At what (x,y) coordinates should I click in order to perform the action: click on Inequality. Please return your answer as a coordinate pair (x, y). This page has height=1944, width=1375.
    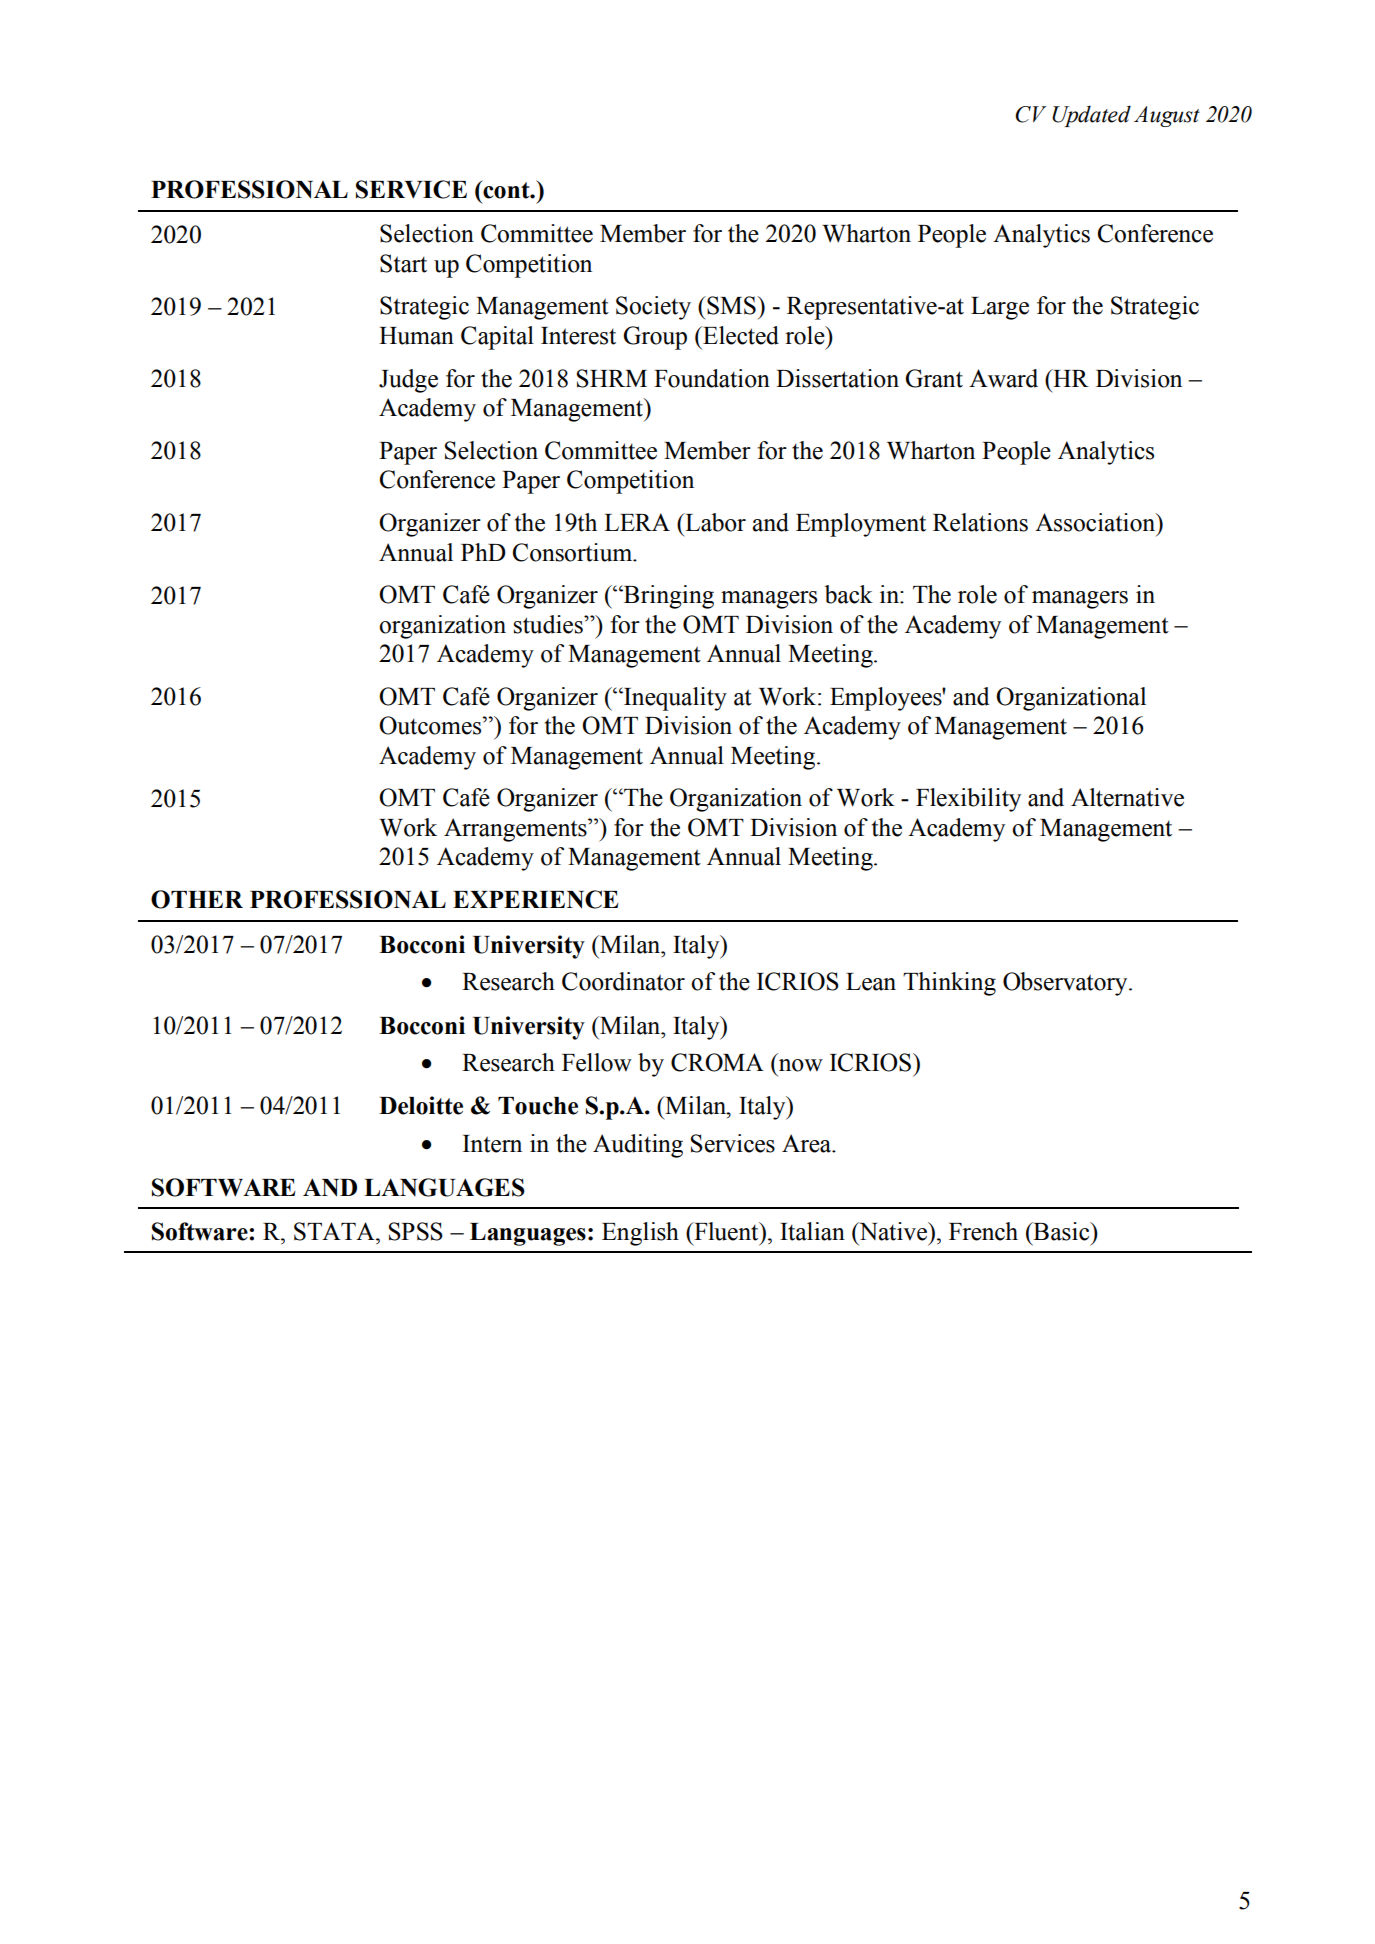
    Looking at the image, I should click on (674, 699).
